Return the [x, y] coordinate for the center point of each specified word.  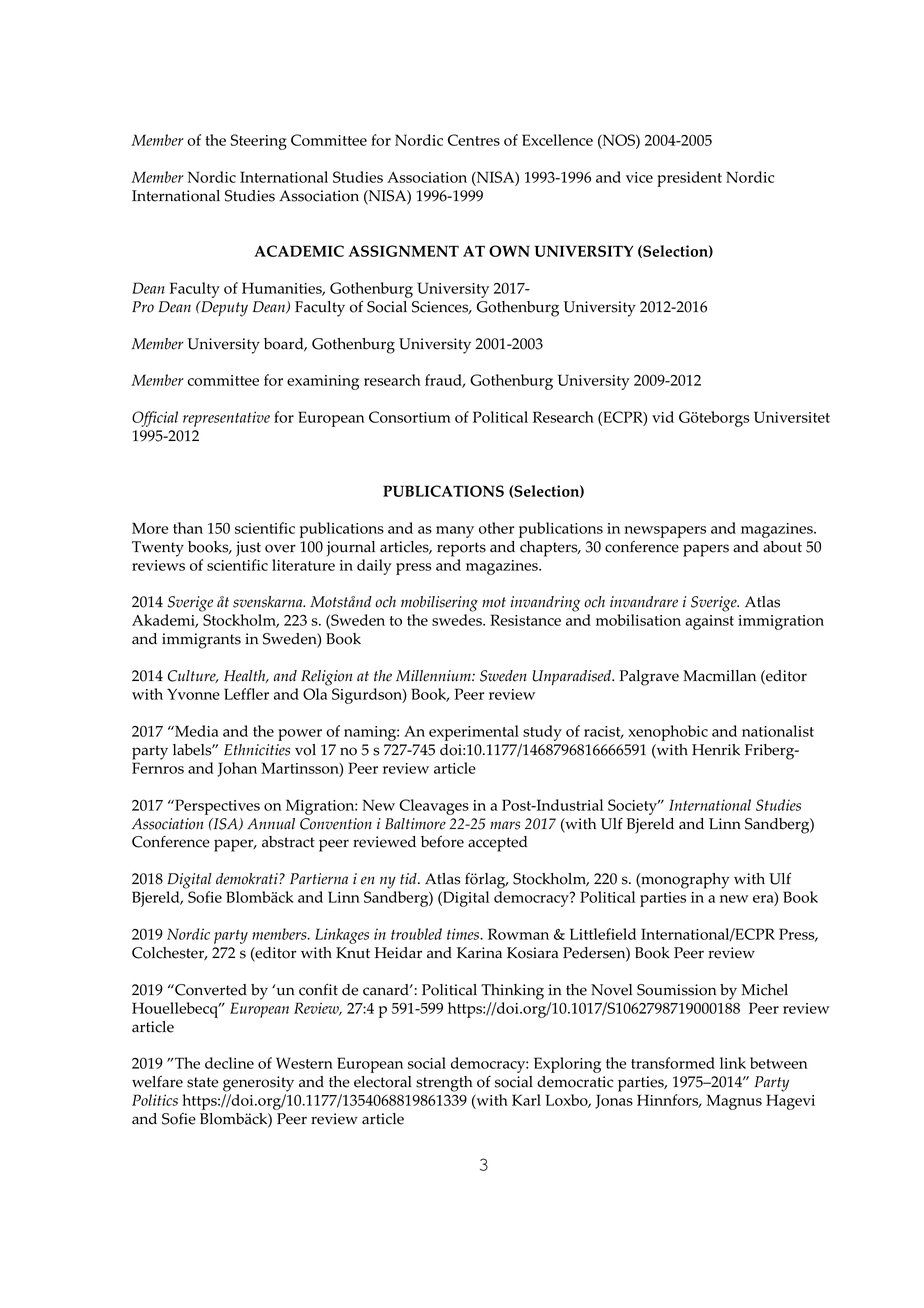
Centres [474, 140]
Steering [259, 142]
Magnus [734, 1102]
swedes [458, 620]
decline [229, 1063]
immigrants [201, 641]
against [709, 622]
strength [444, 1084]
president [689, 179]
